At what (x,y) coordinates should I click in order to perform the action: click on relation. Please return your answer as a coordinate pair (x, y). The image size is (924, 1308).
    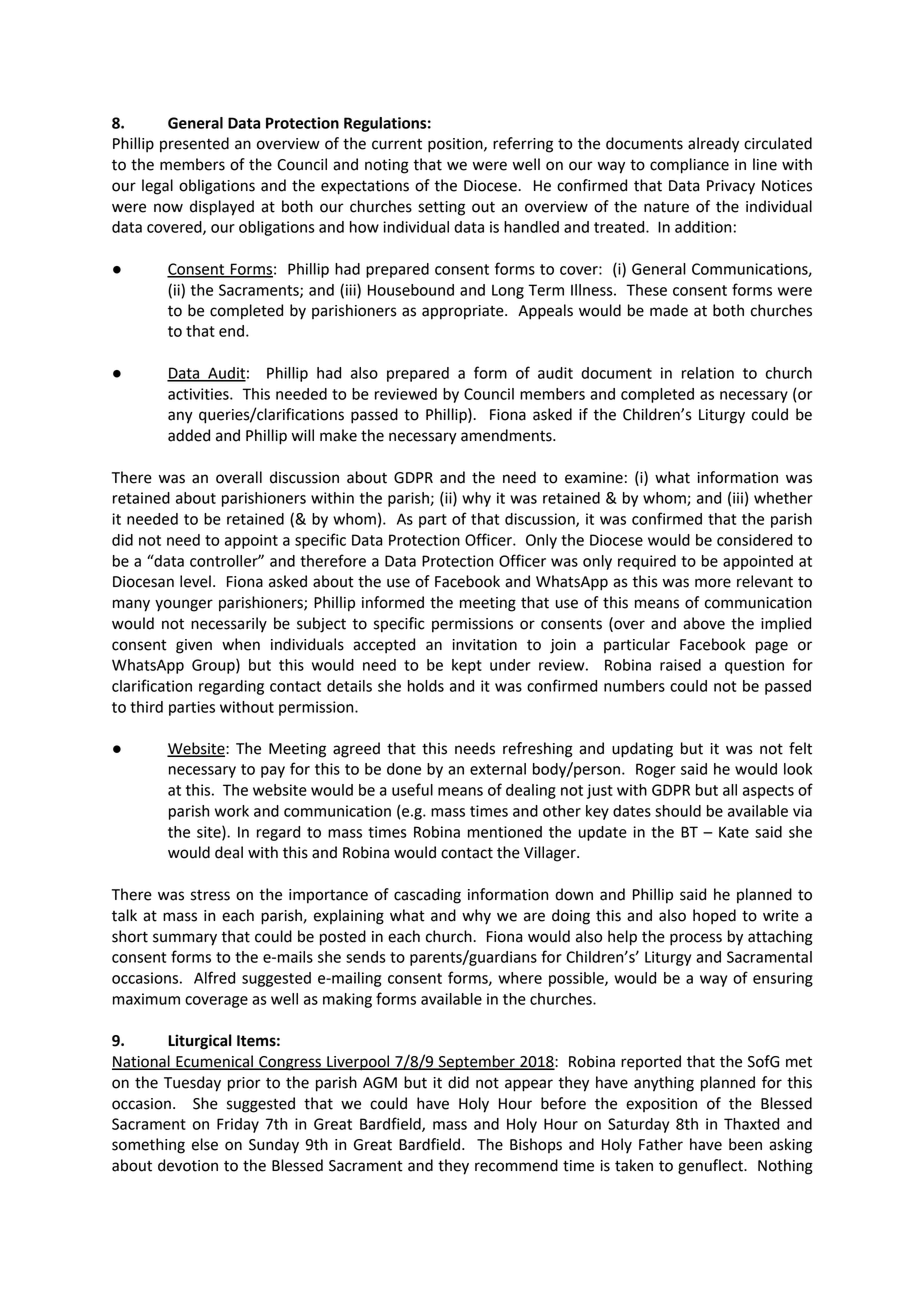
    Looking at the image, I should click on (708, 373).
